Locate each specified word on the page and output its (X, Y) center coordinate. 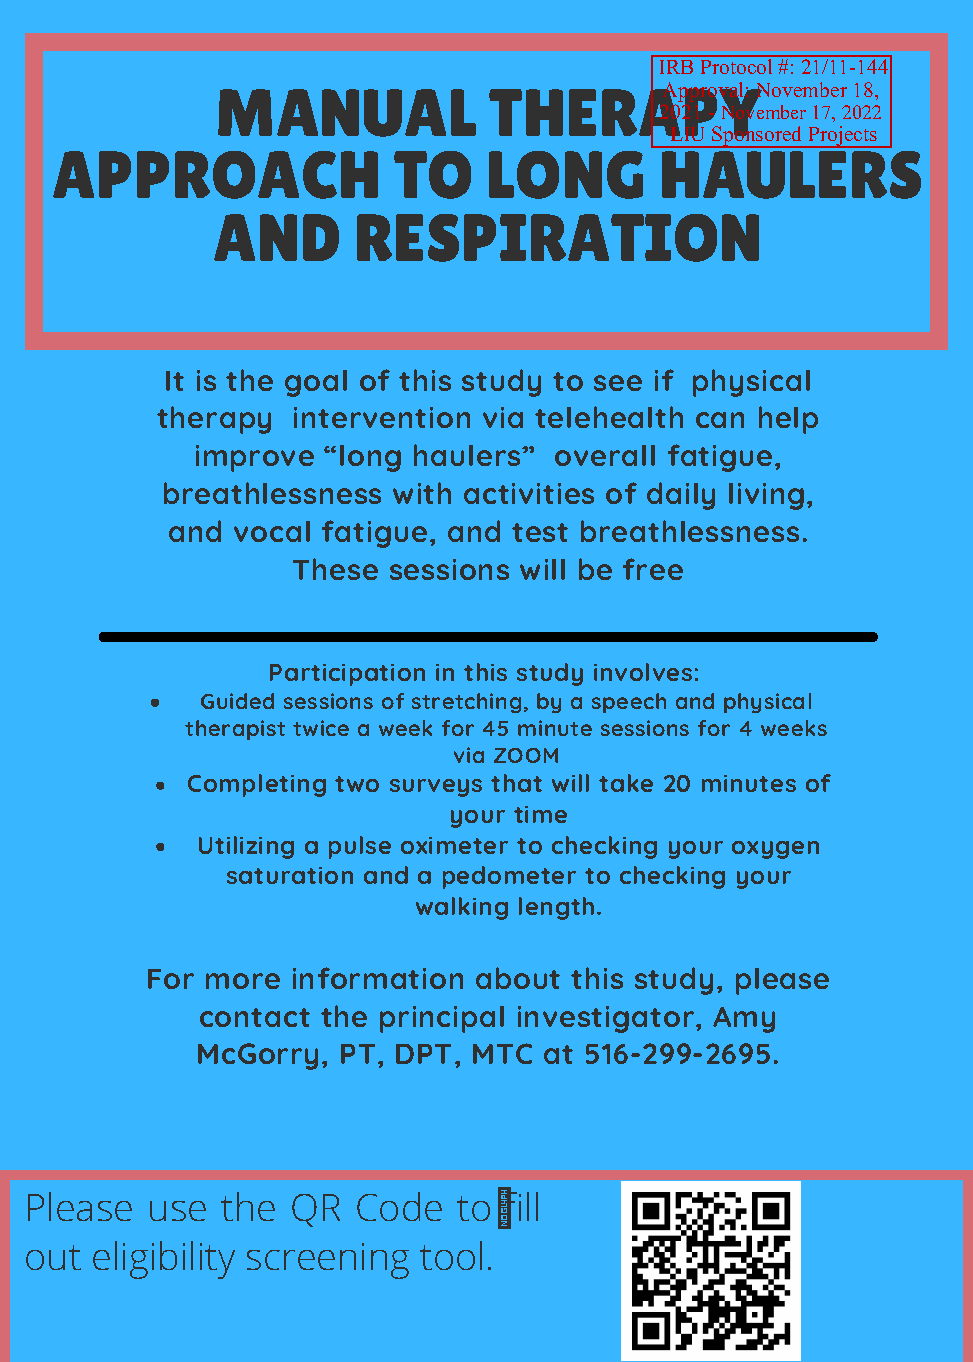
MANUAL (347, 113)
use (178, 1211)
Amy (744, 1020)
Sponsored (757, 136)
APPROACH (215, 175)
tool (451, 1255)
